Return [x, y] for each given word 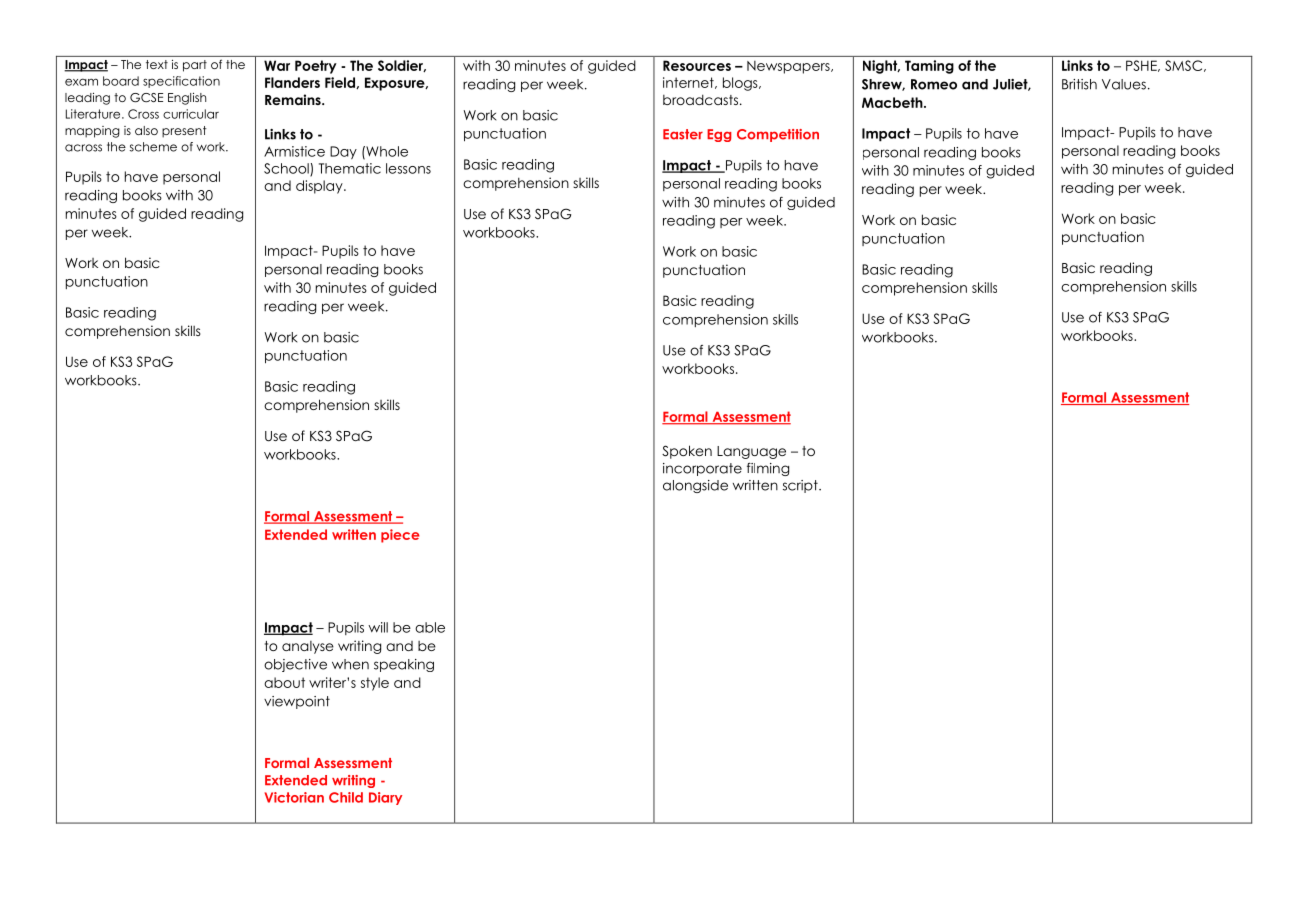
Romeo [934, 84]
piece [400, 536]
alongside [695, 486]
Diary [385, 798]
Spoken [687, 452]
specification [181, 82]
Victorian [294, 797]
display [320, 187]
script [801, 486]
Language [751, 452]
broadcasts [700, 99]
